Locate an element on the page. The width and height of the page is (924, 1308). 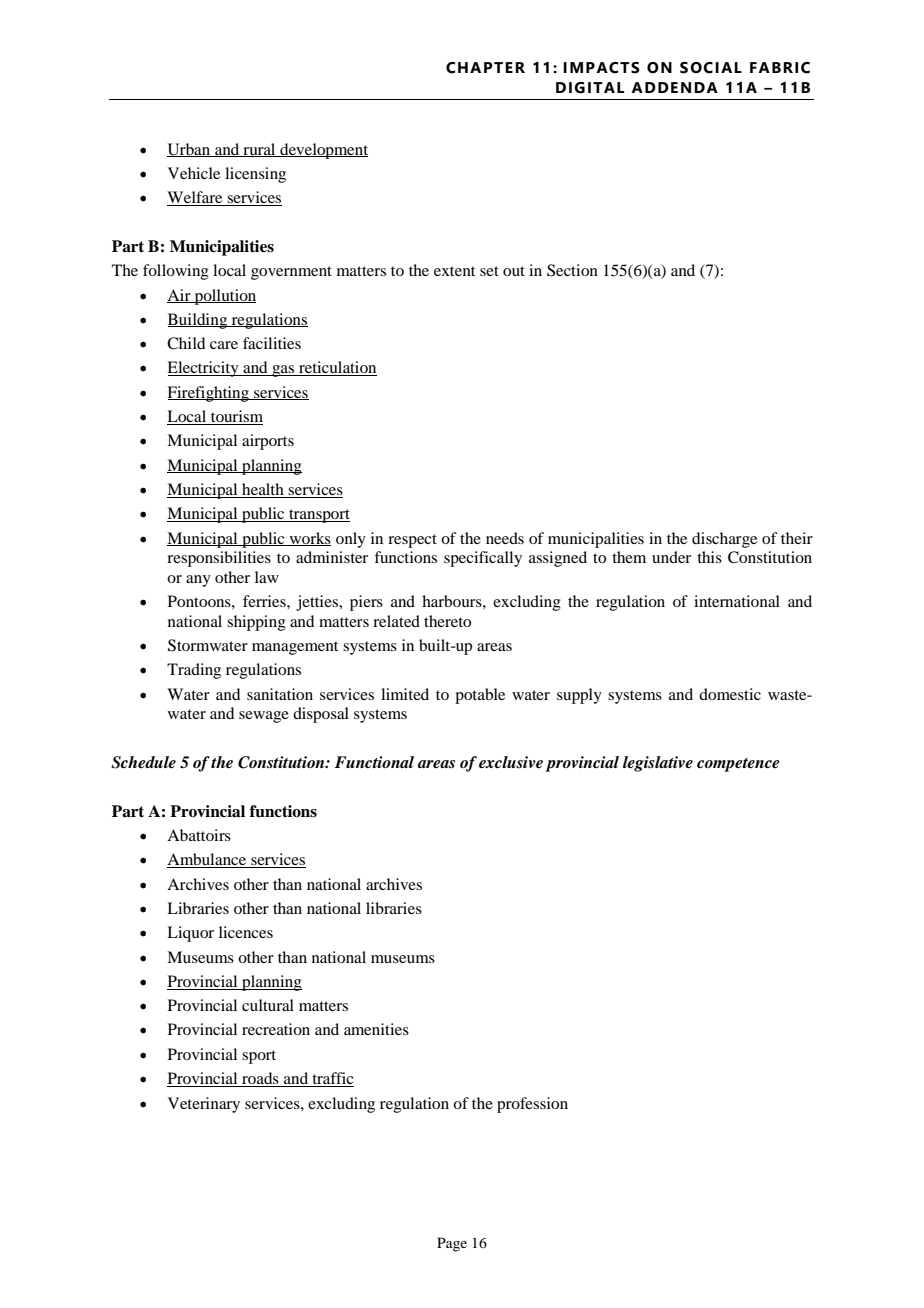
Page is located at coordinates (452, 1244).
